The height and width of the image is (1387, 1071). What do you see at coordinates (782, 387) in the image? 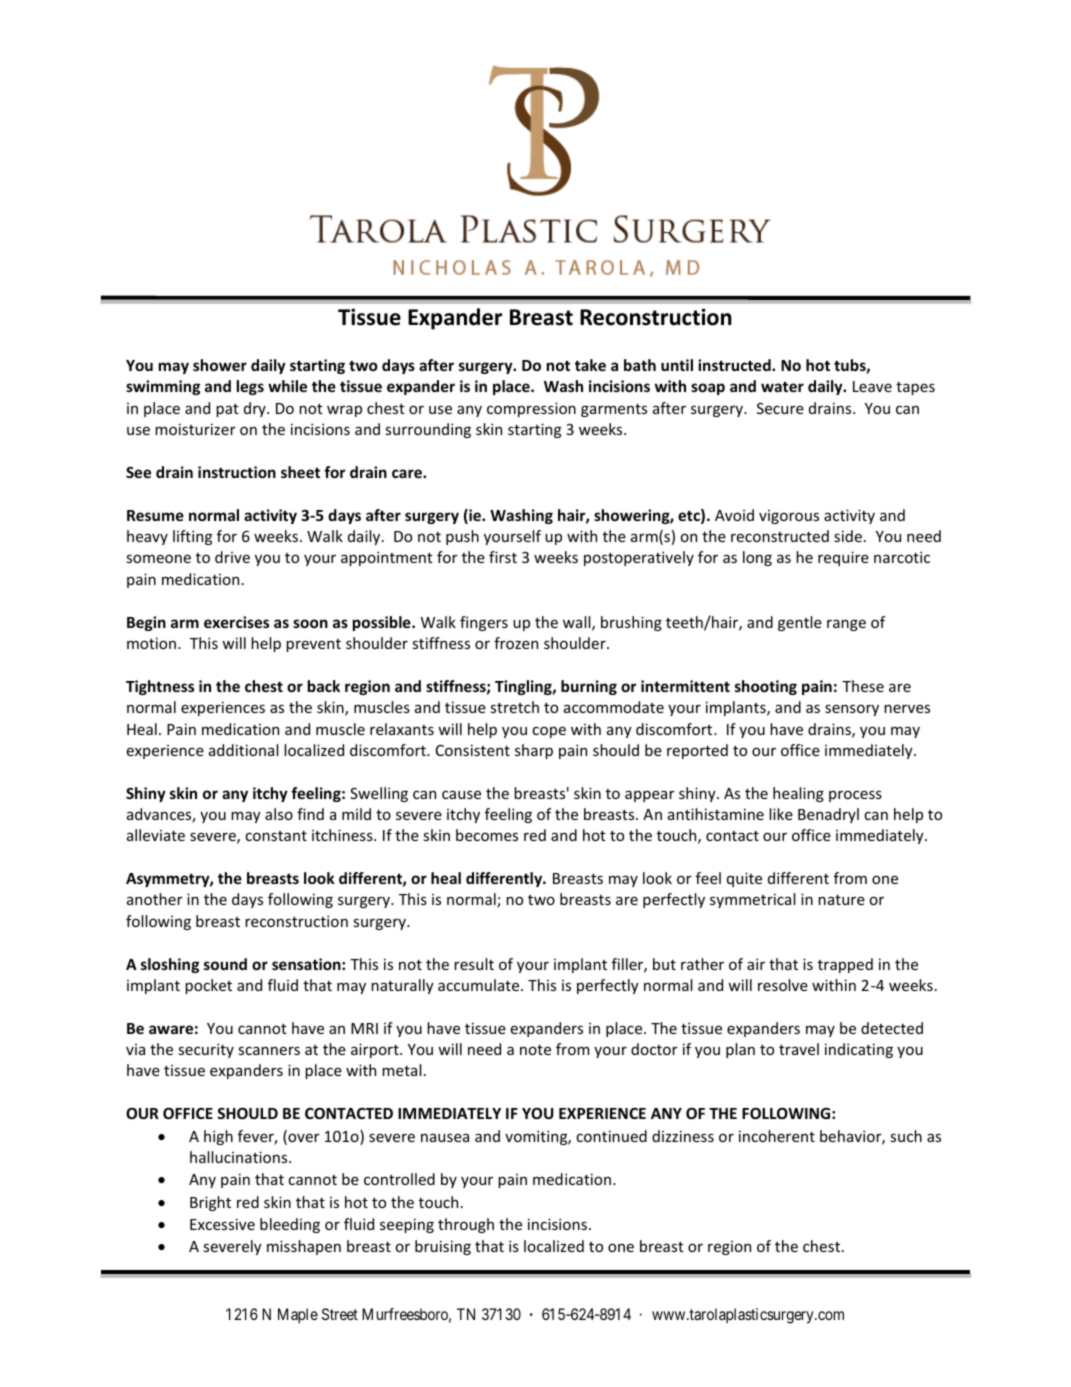
I see `water` at bounding box center [782, 387].
